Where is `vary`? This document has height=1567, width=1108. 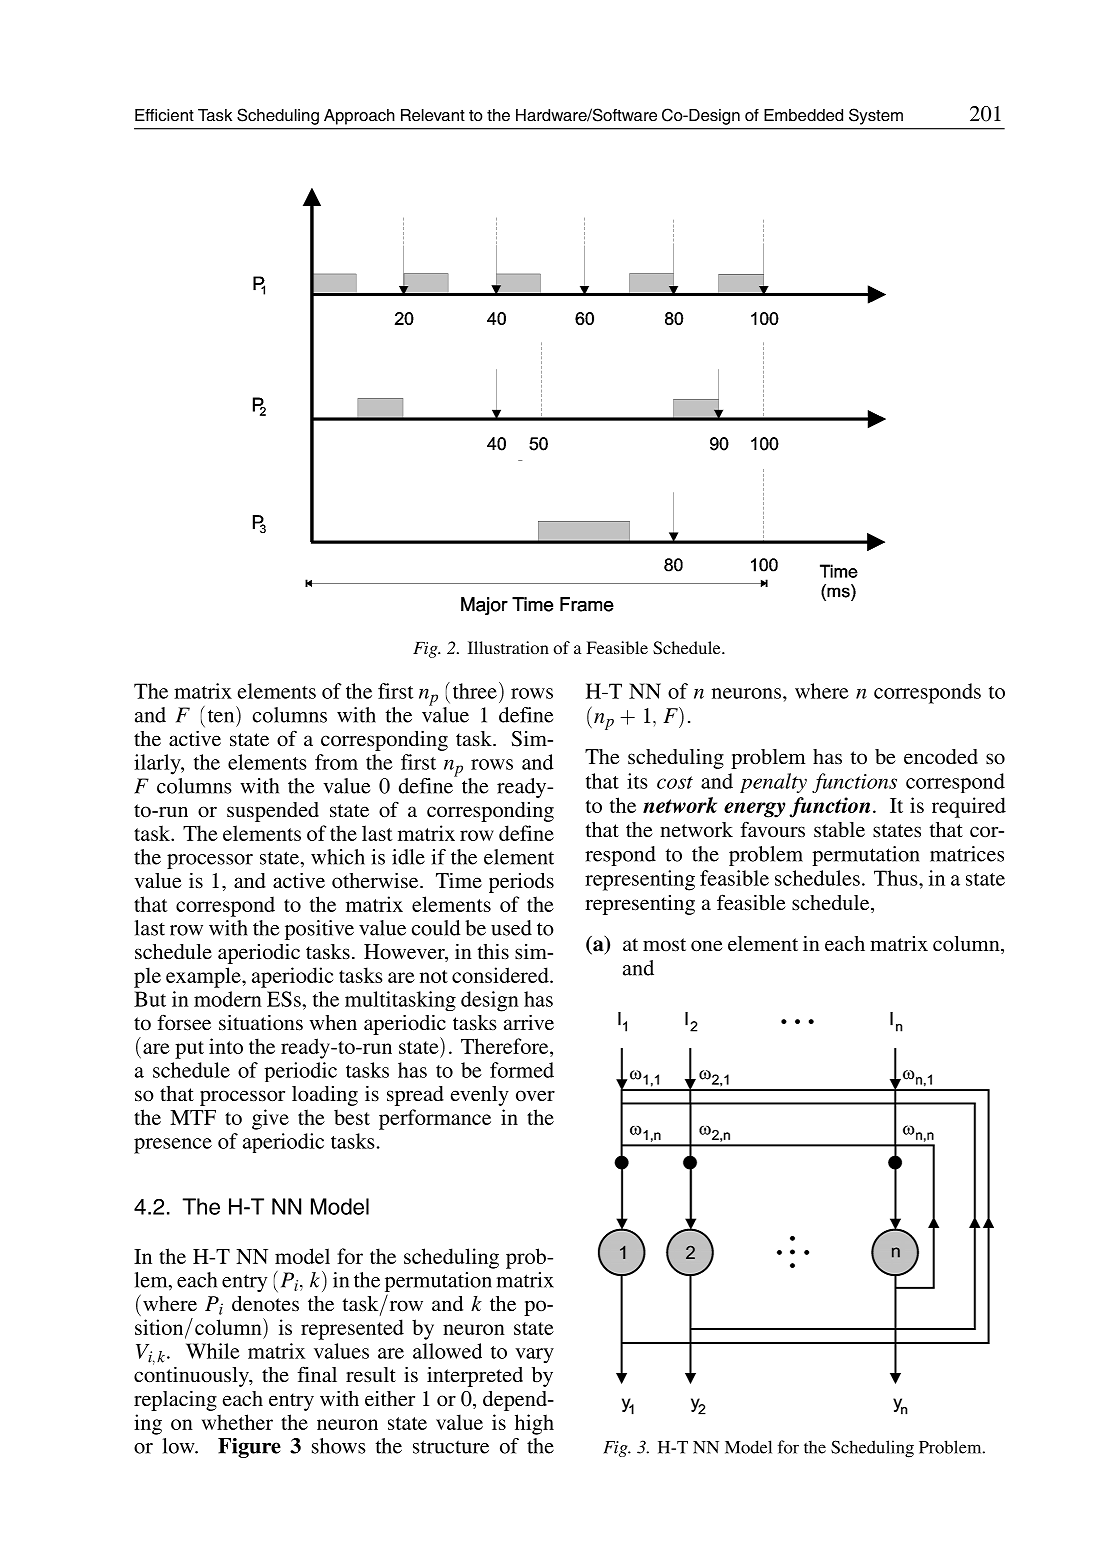 vary is located at coordinates (534, 1355).
